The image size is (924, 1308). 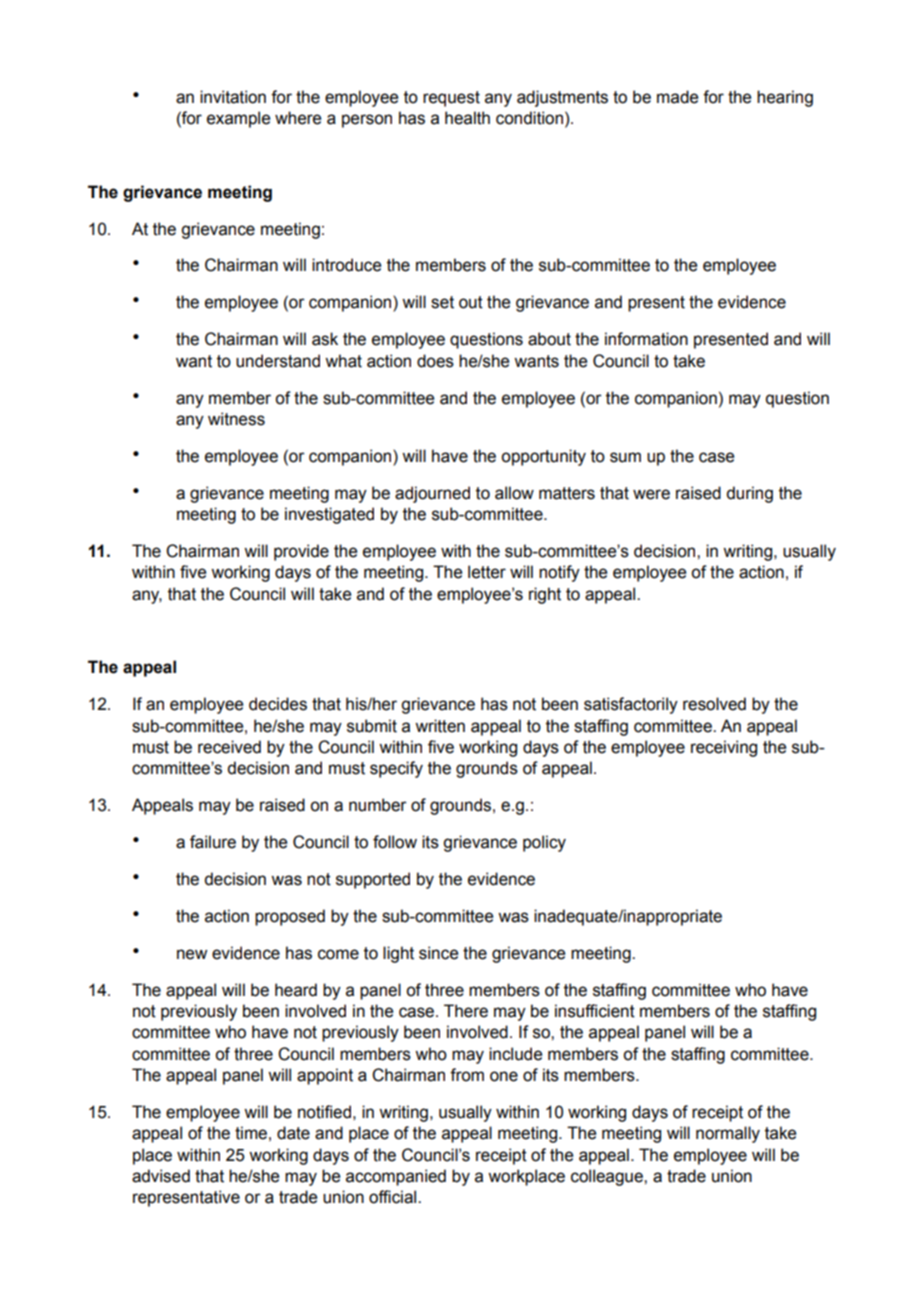 What do you see at coordinates (438, 953) in the image?
I see `since` at bounding box center [438, 953].
